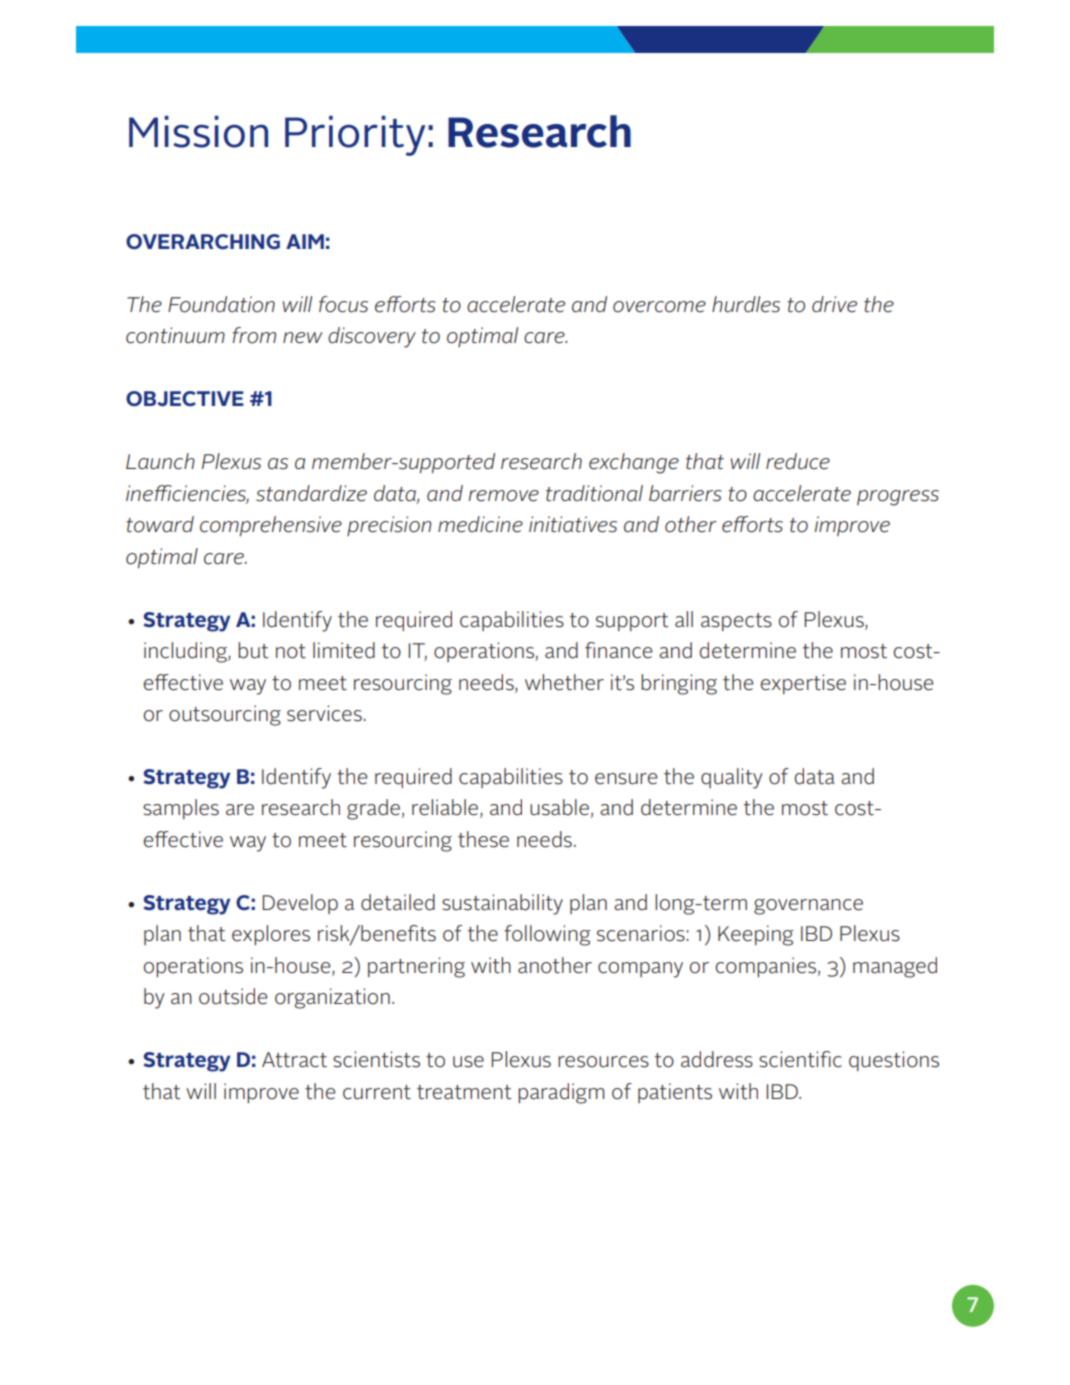 The width and height of the screenshot is (1070, 1385). Describe the element at coordinates (294, 1060) in the screenshot. I see `Attract` at that location.
